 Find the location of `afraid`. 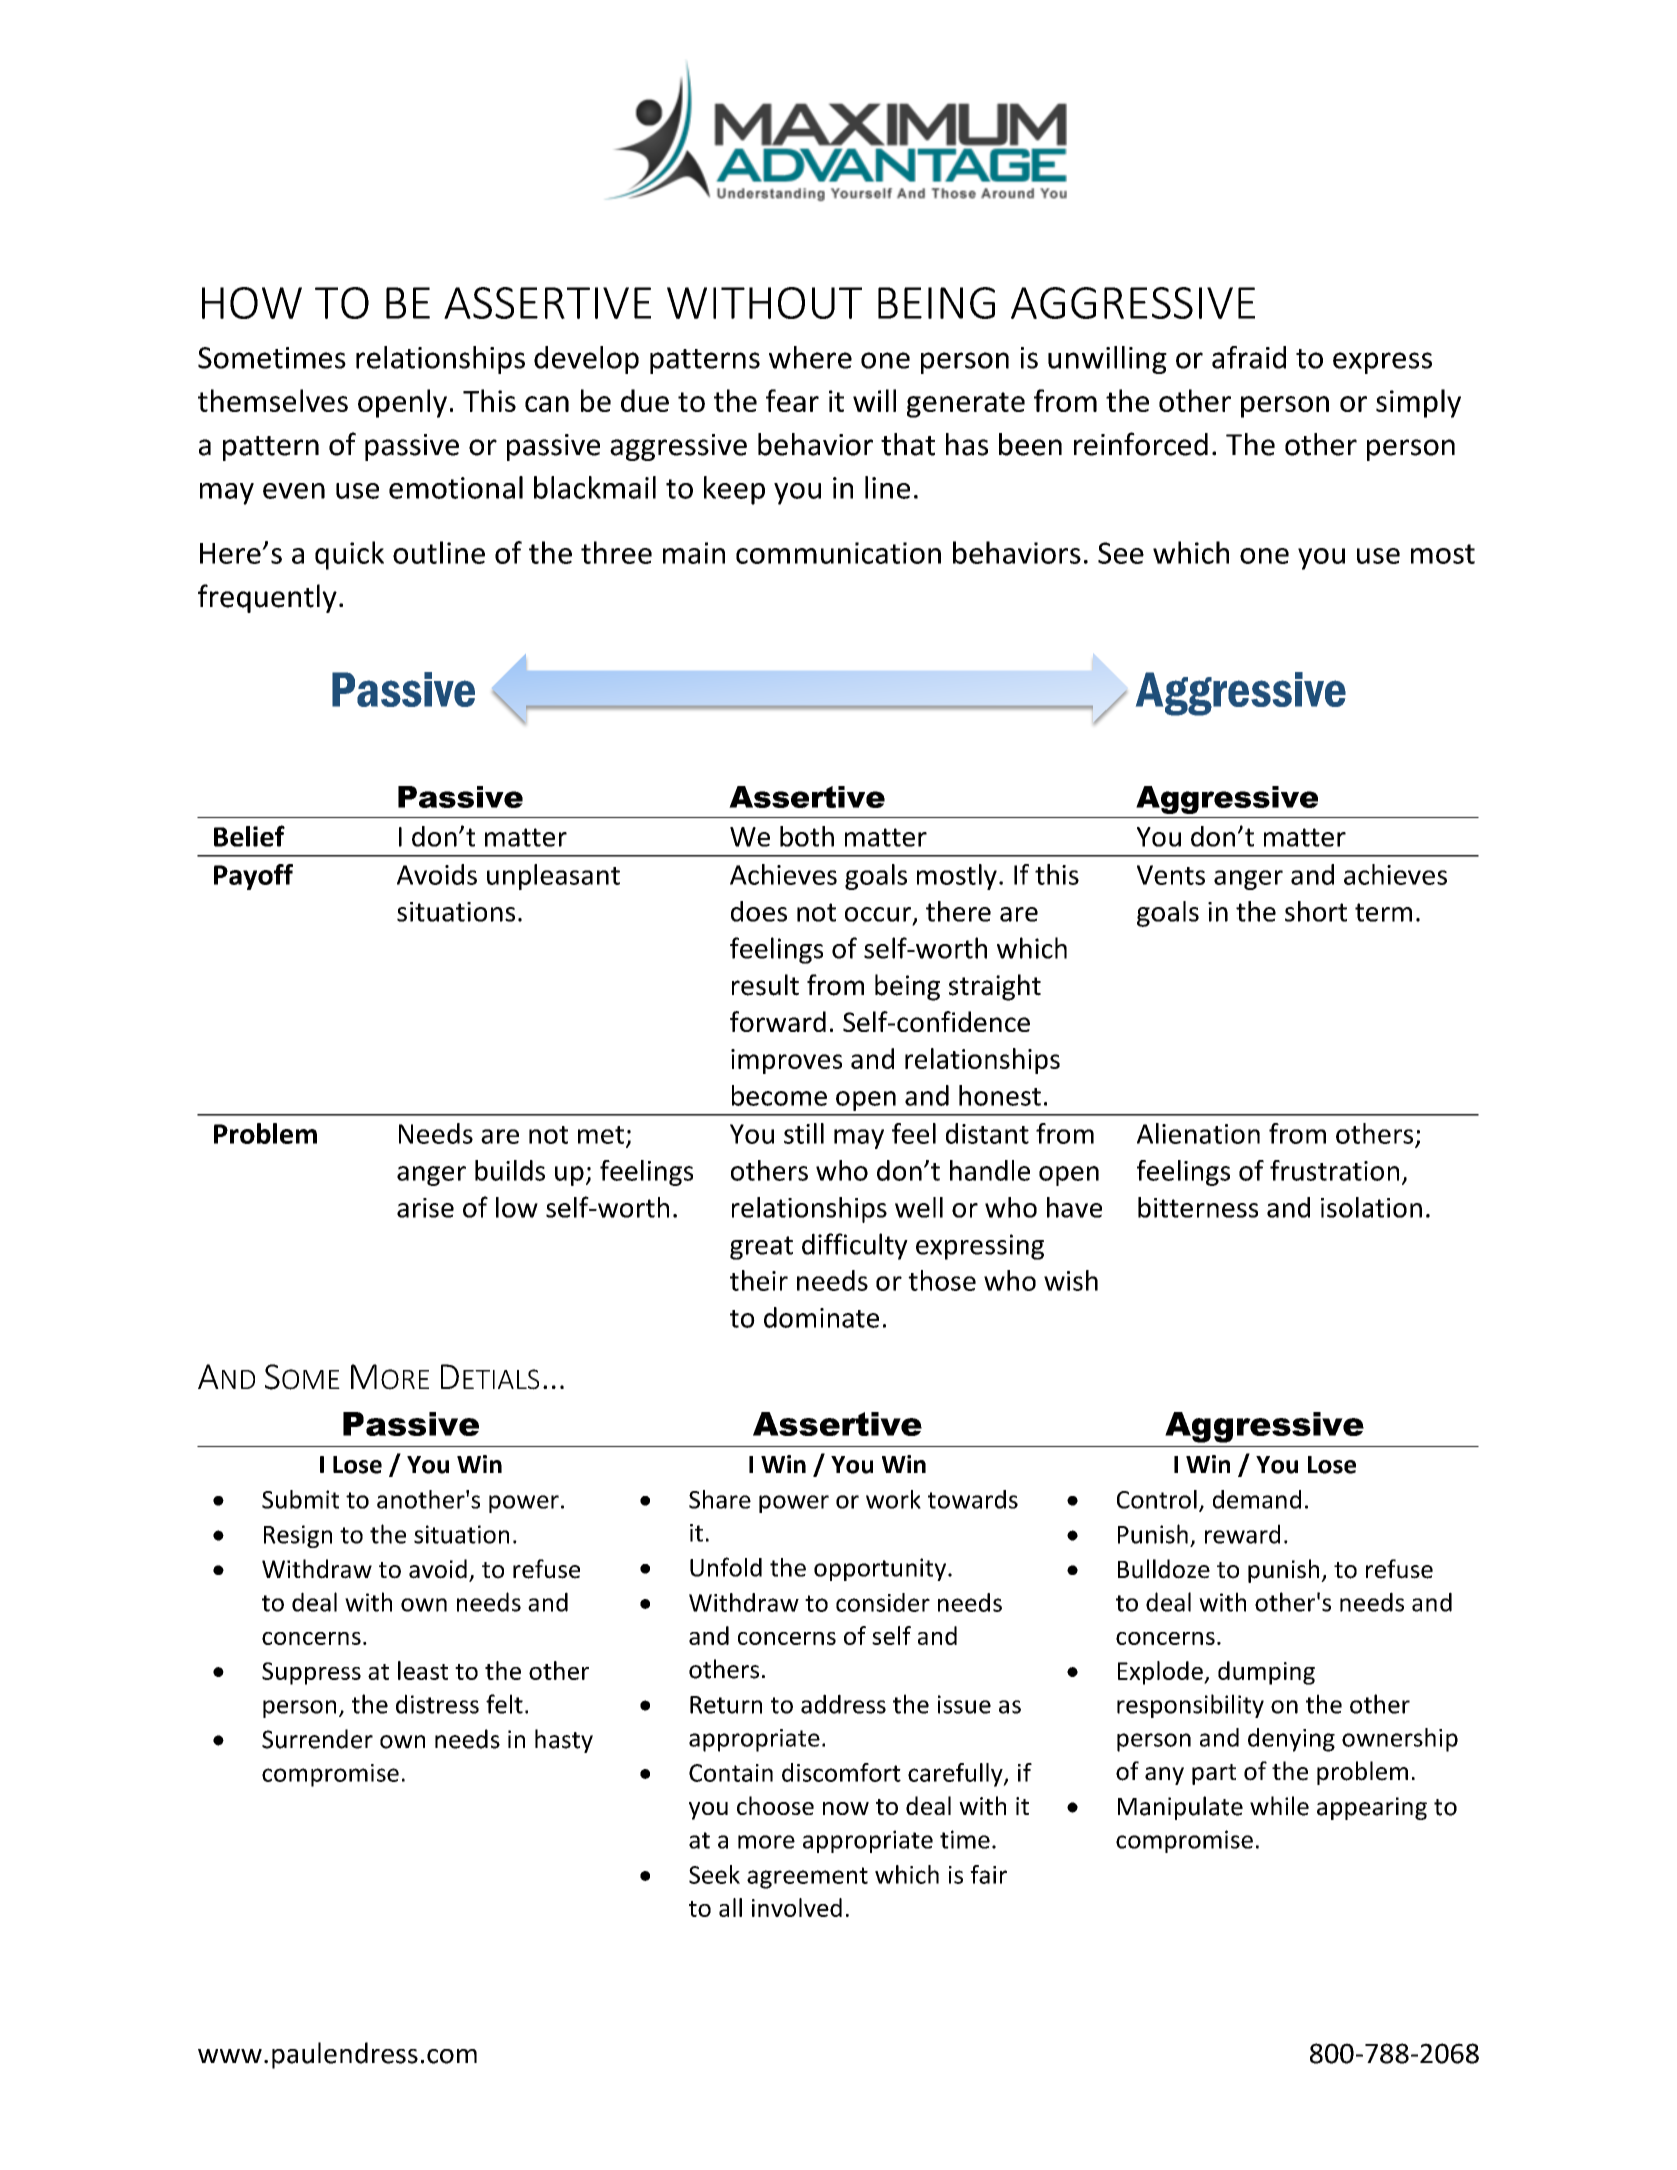

afraid is located at coordinates (1249, 357).
